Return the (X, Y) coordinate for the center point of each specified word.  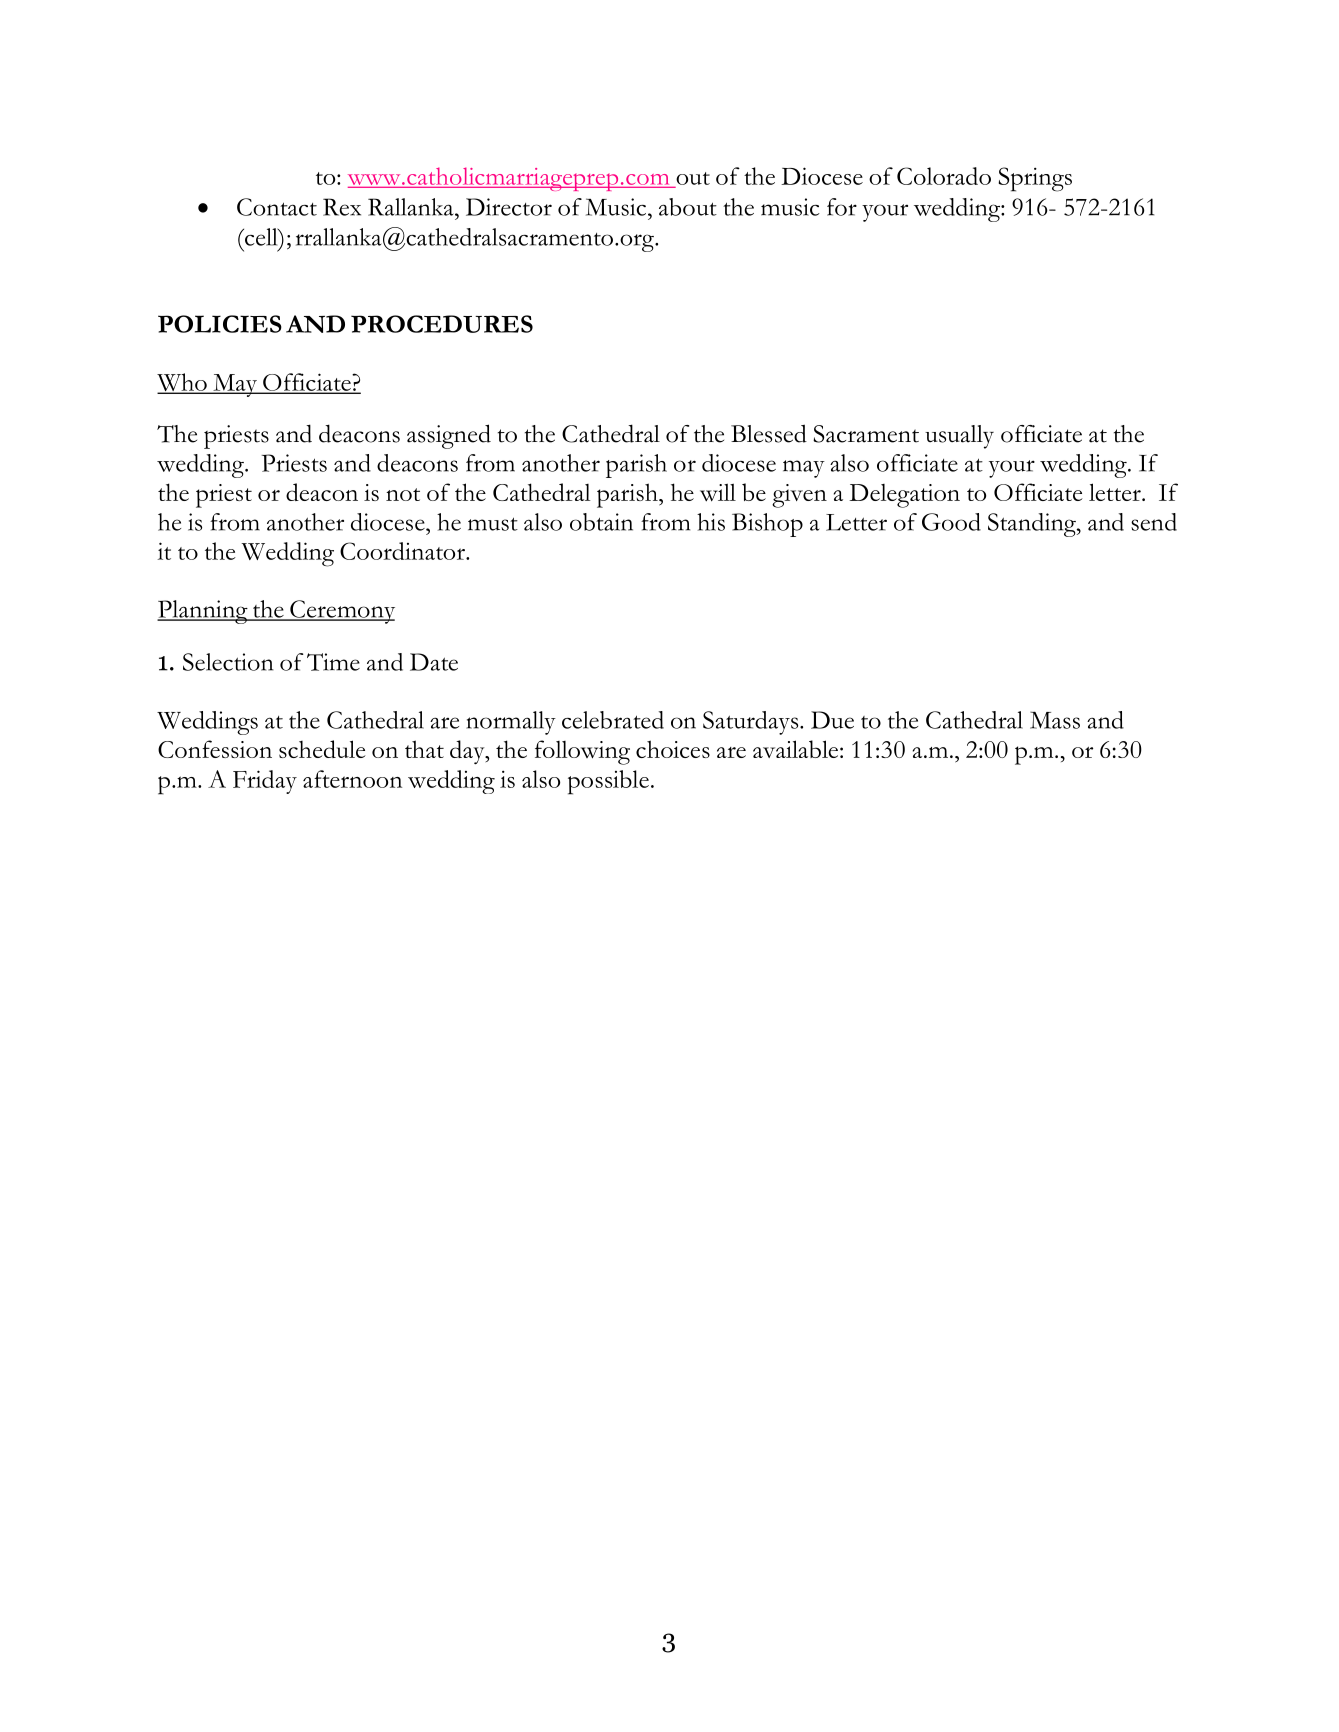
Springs (1035, 179)
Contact (277, 207)
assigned (449, 436)
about (688, 207)
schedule (322, 749)
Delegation (904, 496)
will (718, 492)
